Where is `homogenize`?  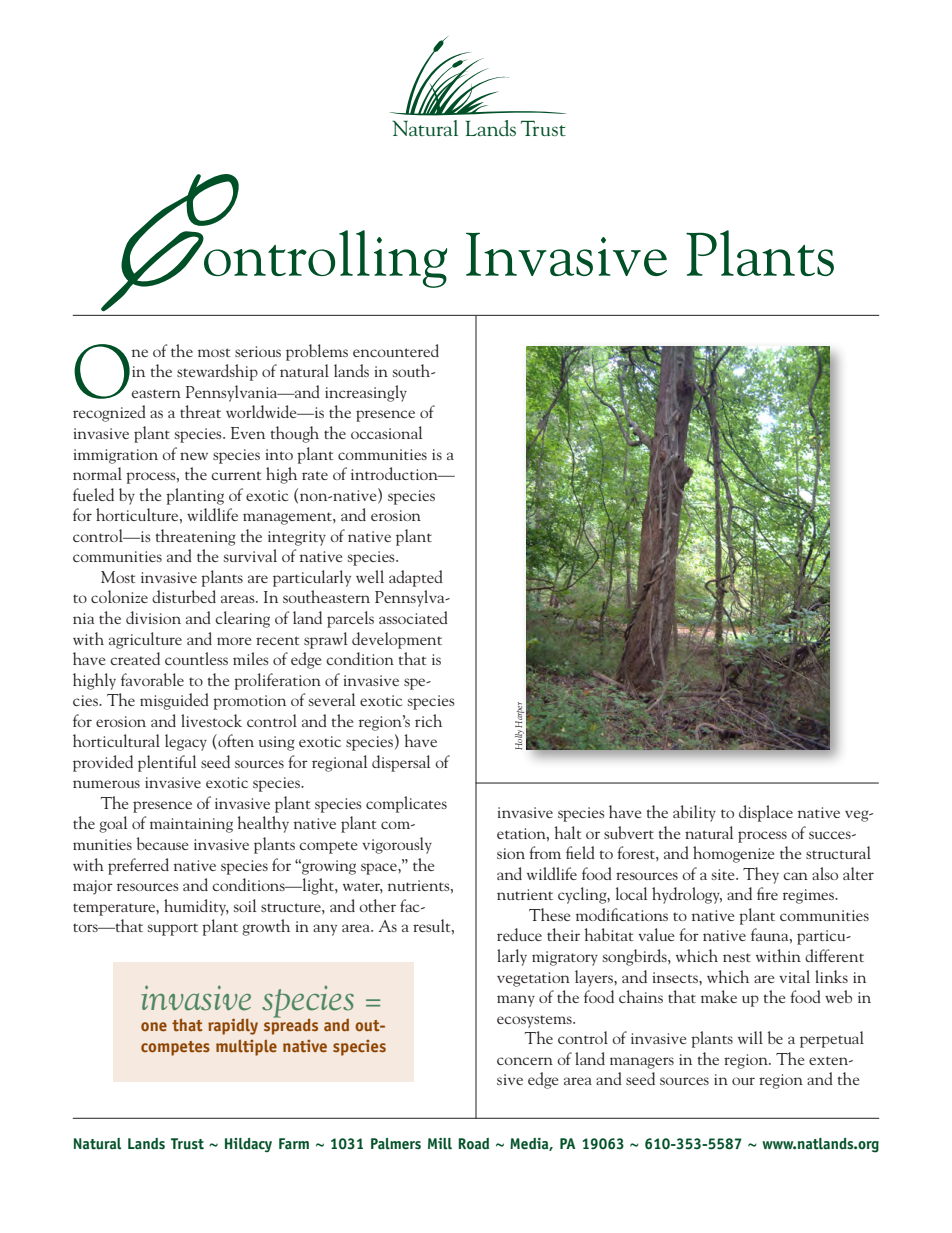 homogenize is located at coordinates (733, 854).
